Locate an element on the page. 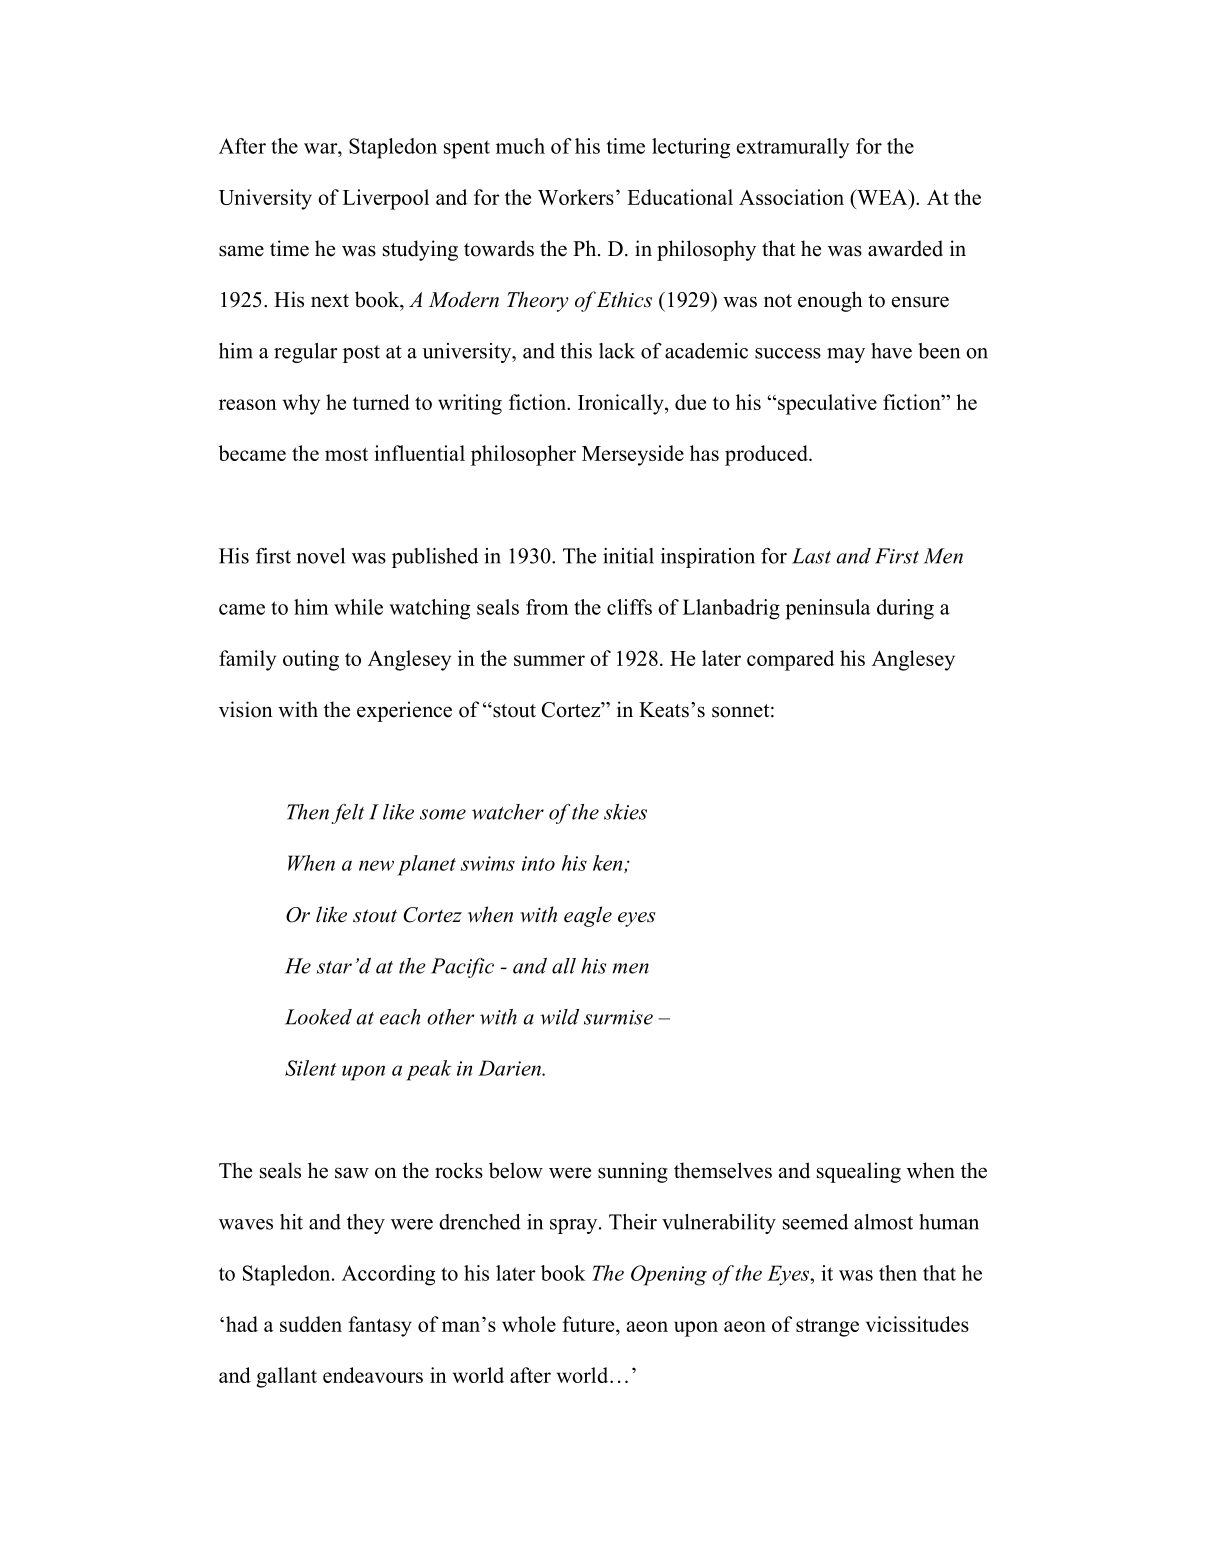 The height and width of the document is (1564, 1208). initial is located at coordinates (628, 556).
